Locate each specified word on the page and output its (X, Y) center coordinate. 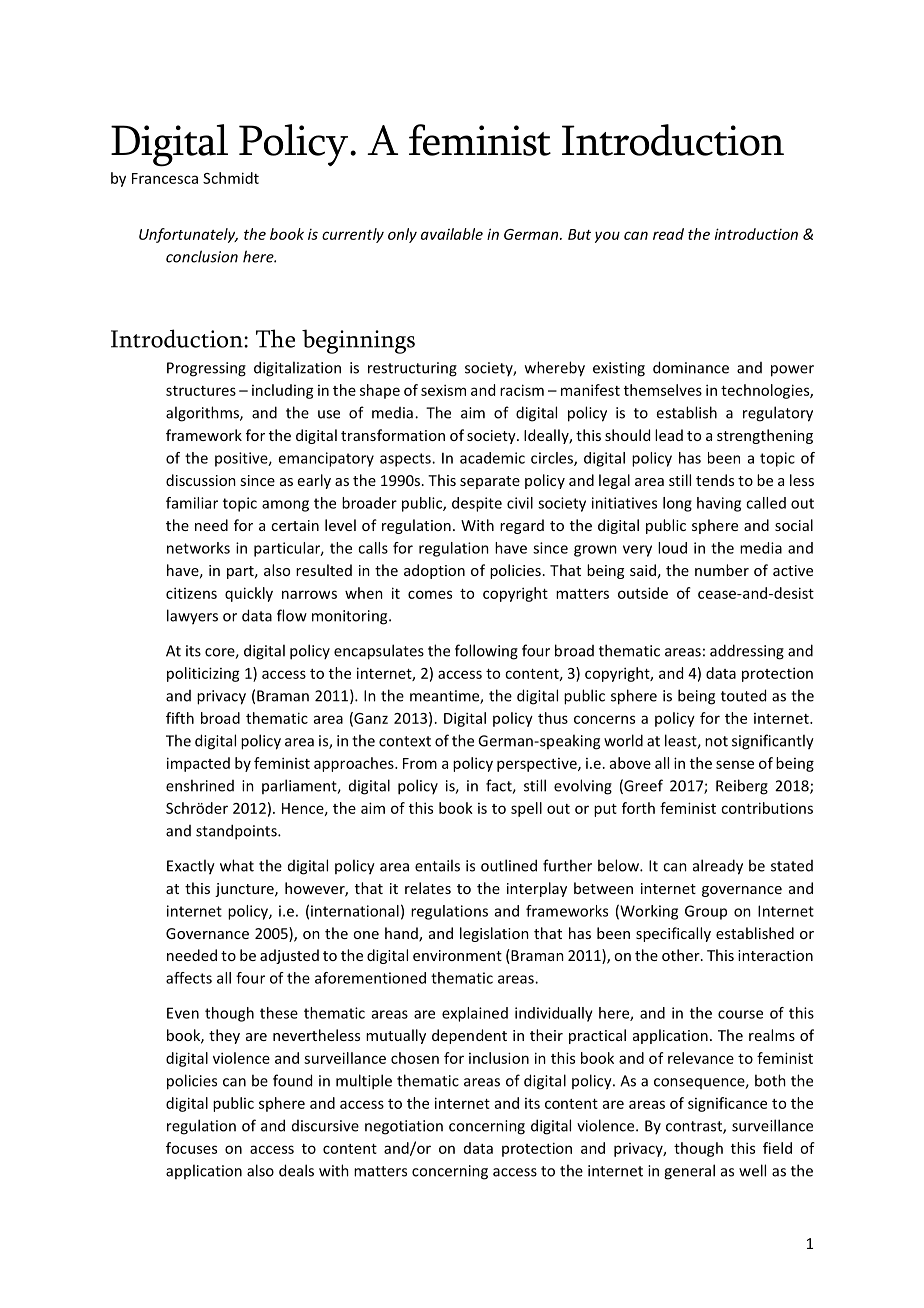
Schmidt (231, 178)
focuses (191, 1148)
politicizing (203, 674)
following (486, 652)
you (607, 237)
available (452, 234)
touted (743, 695)
